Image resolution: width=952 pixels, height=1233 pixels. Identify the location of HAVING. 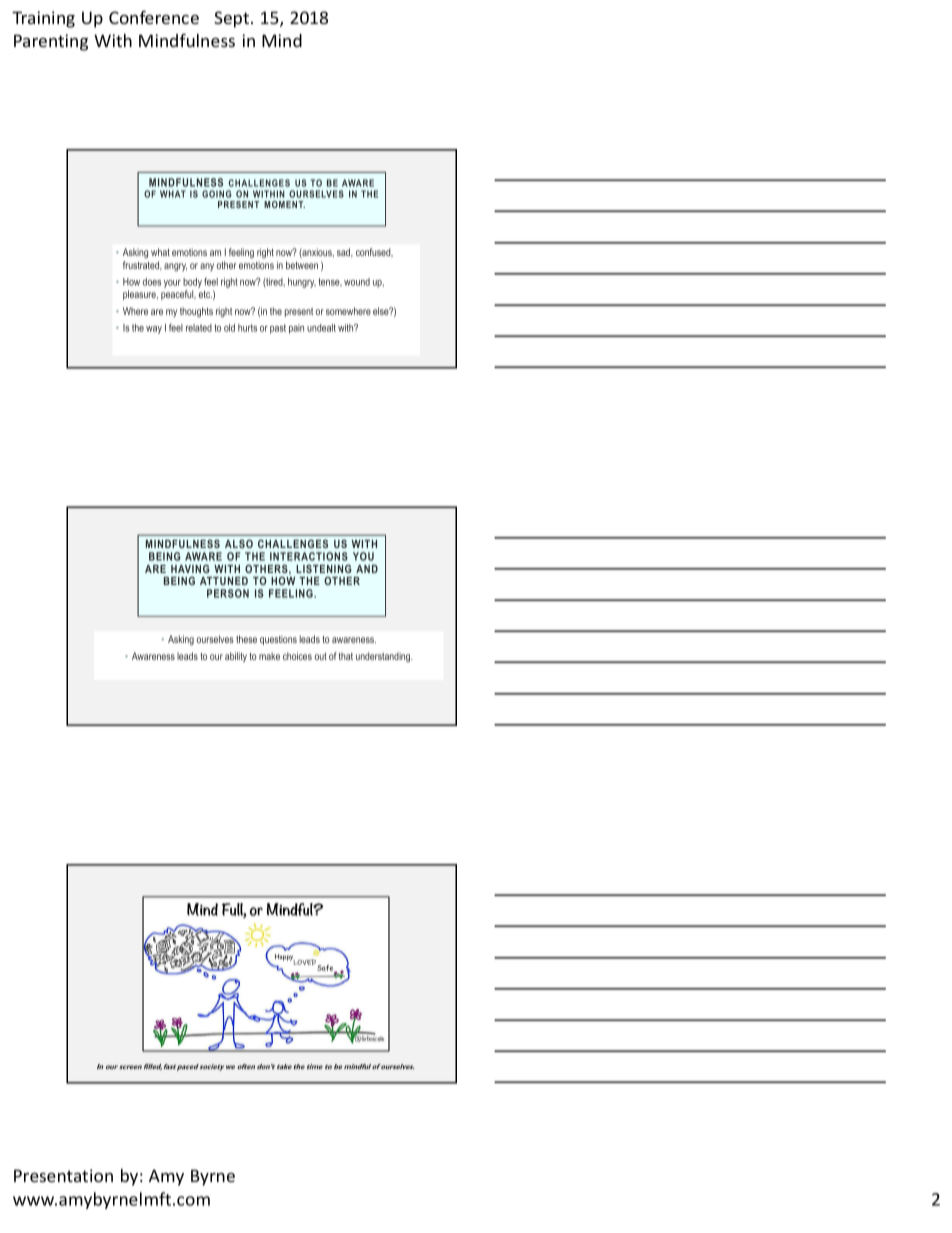
(190, 568).
